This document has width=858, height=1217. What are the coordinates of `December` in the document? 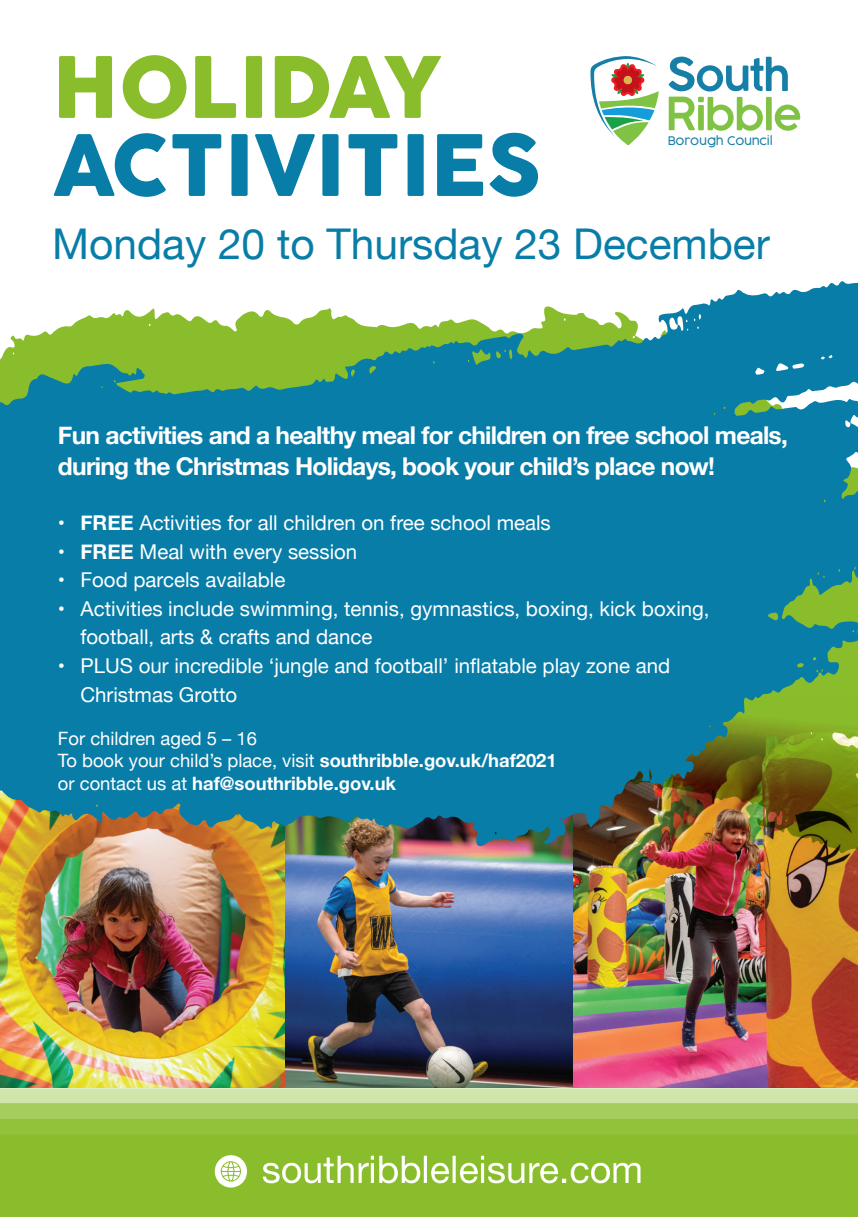 It's located at (673, 244).
